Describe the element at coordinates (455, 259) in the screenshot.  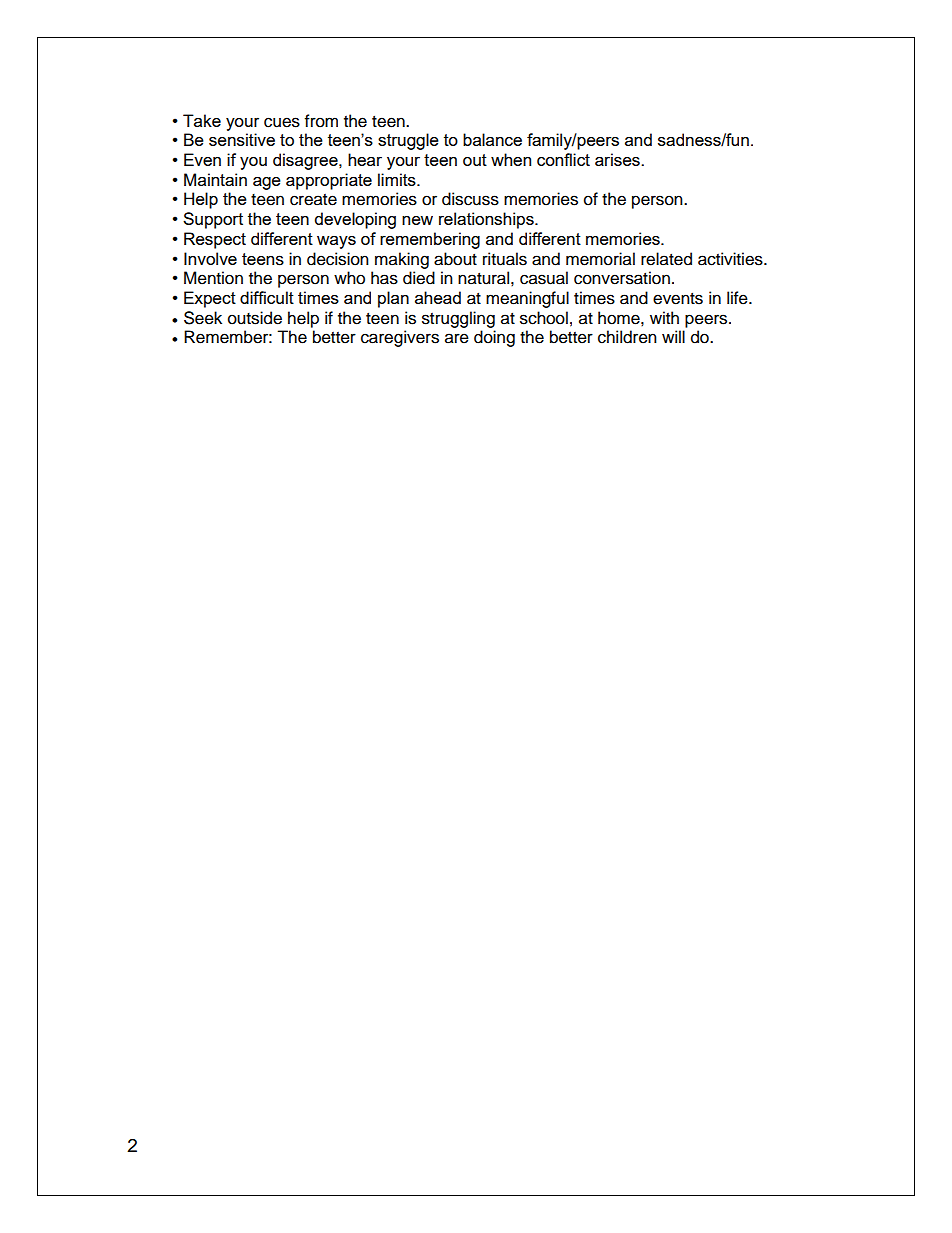
I see `about` at that location.
